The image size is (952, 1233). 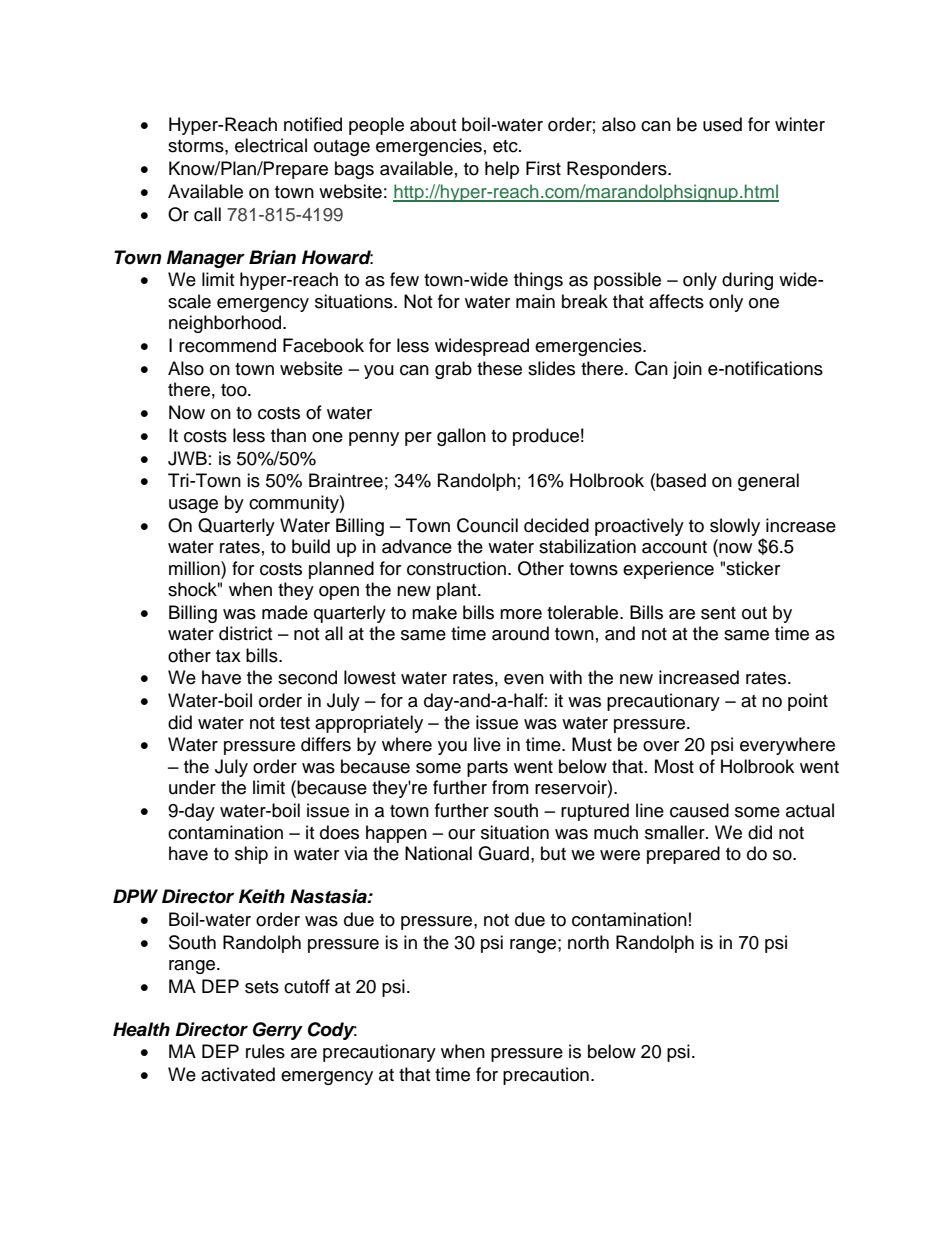 I want to click on gallon, so click(x=461, y=437).
